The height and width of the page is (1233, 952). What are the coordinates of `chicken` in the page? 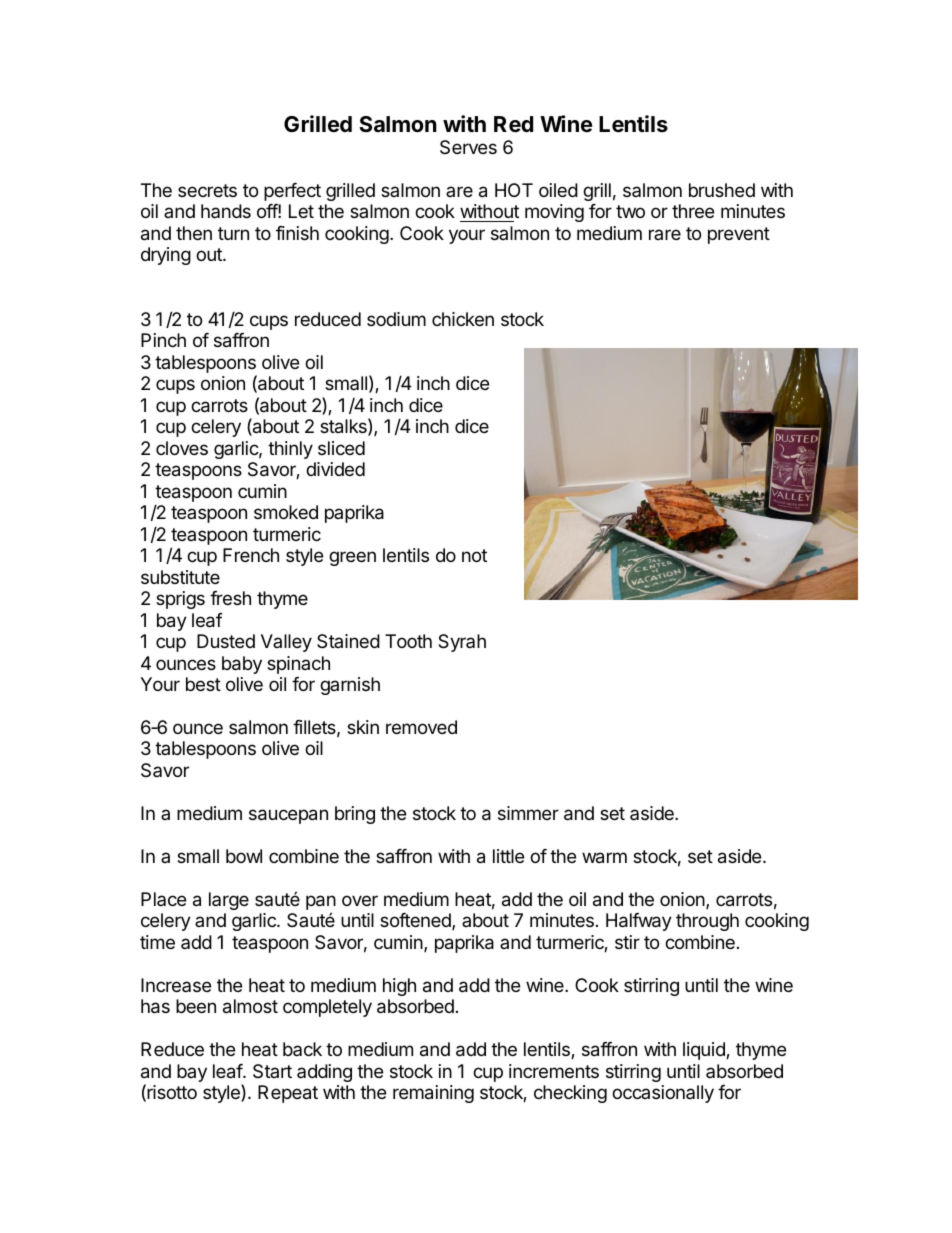 It's located at (463, 319).
